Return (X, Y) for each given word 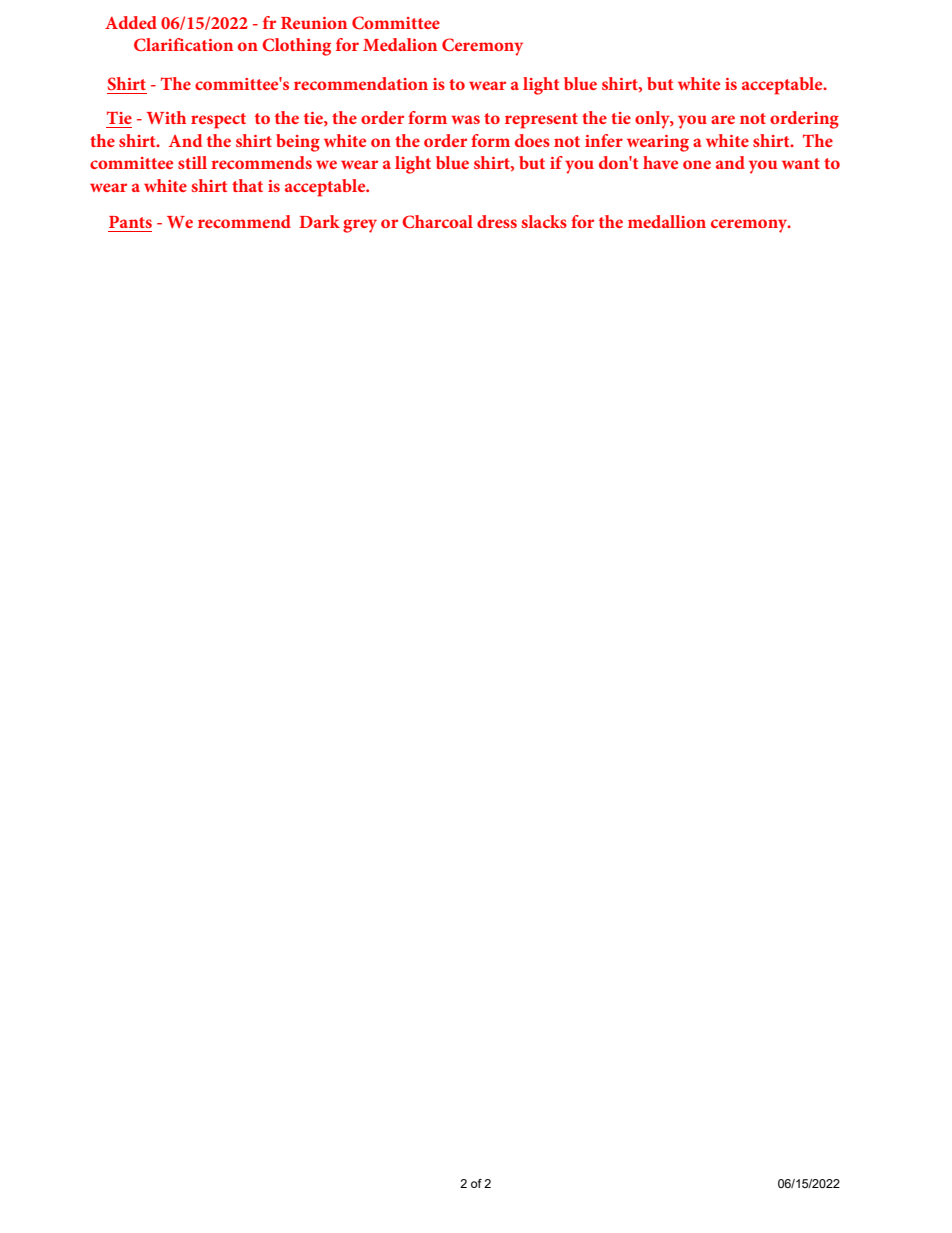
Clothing (296, 47)
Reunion (314, 23)
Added (131, 22)
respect (218, 121)
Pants (130, 222)
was (465, 119)
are (723, 119)
